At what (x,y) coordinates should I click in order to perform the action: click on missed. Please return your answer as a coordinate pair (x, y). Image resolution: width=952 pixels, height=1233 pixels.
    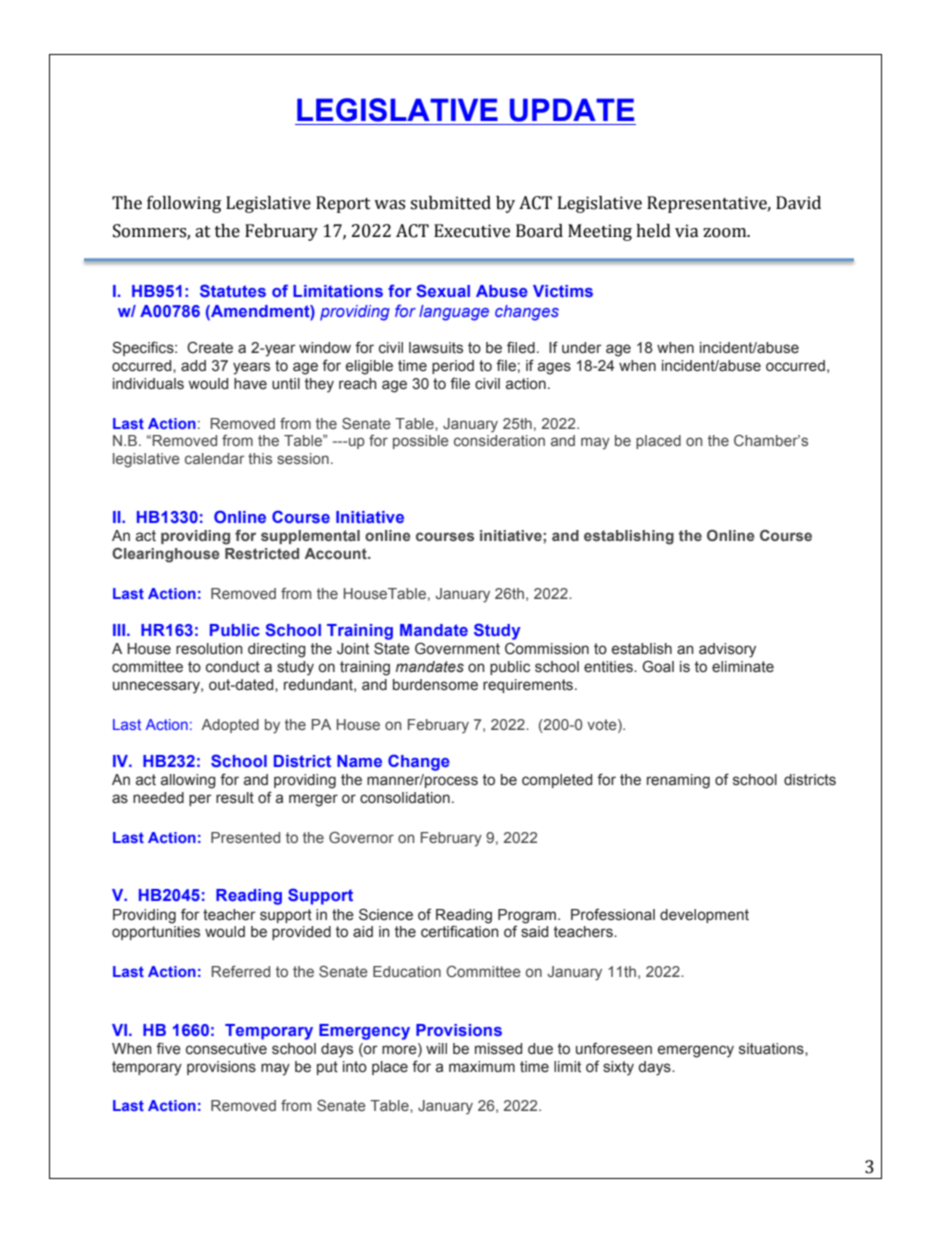
    Looking at the image, I should click on (498, 1049).
